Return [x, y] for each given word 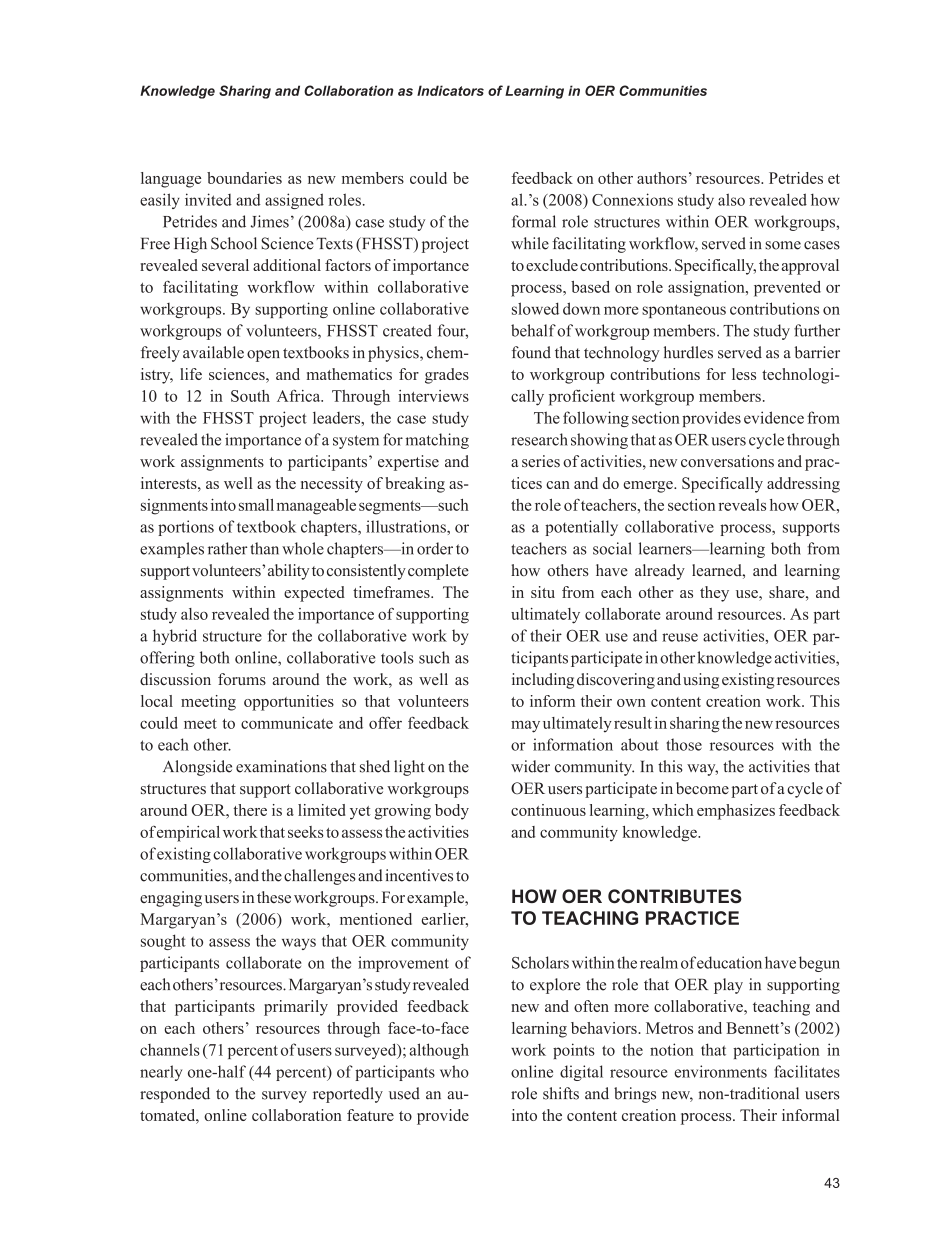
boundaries [244, 178]
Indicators [450, 90]
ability [289, 572]
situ [543, 592]
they [714, 594]
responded [175, 1095]
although [439, 1051]
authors [662, 178]
